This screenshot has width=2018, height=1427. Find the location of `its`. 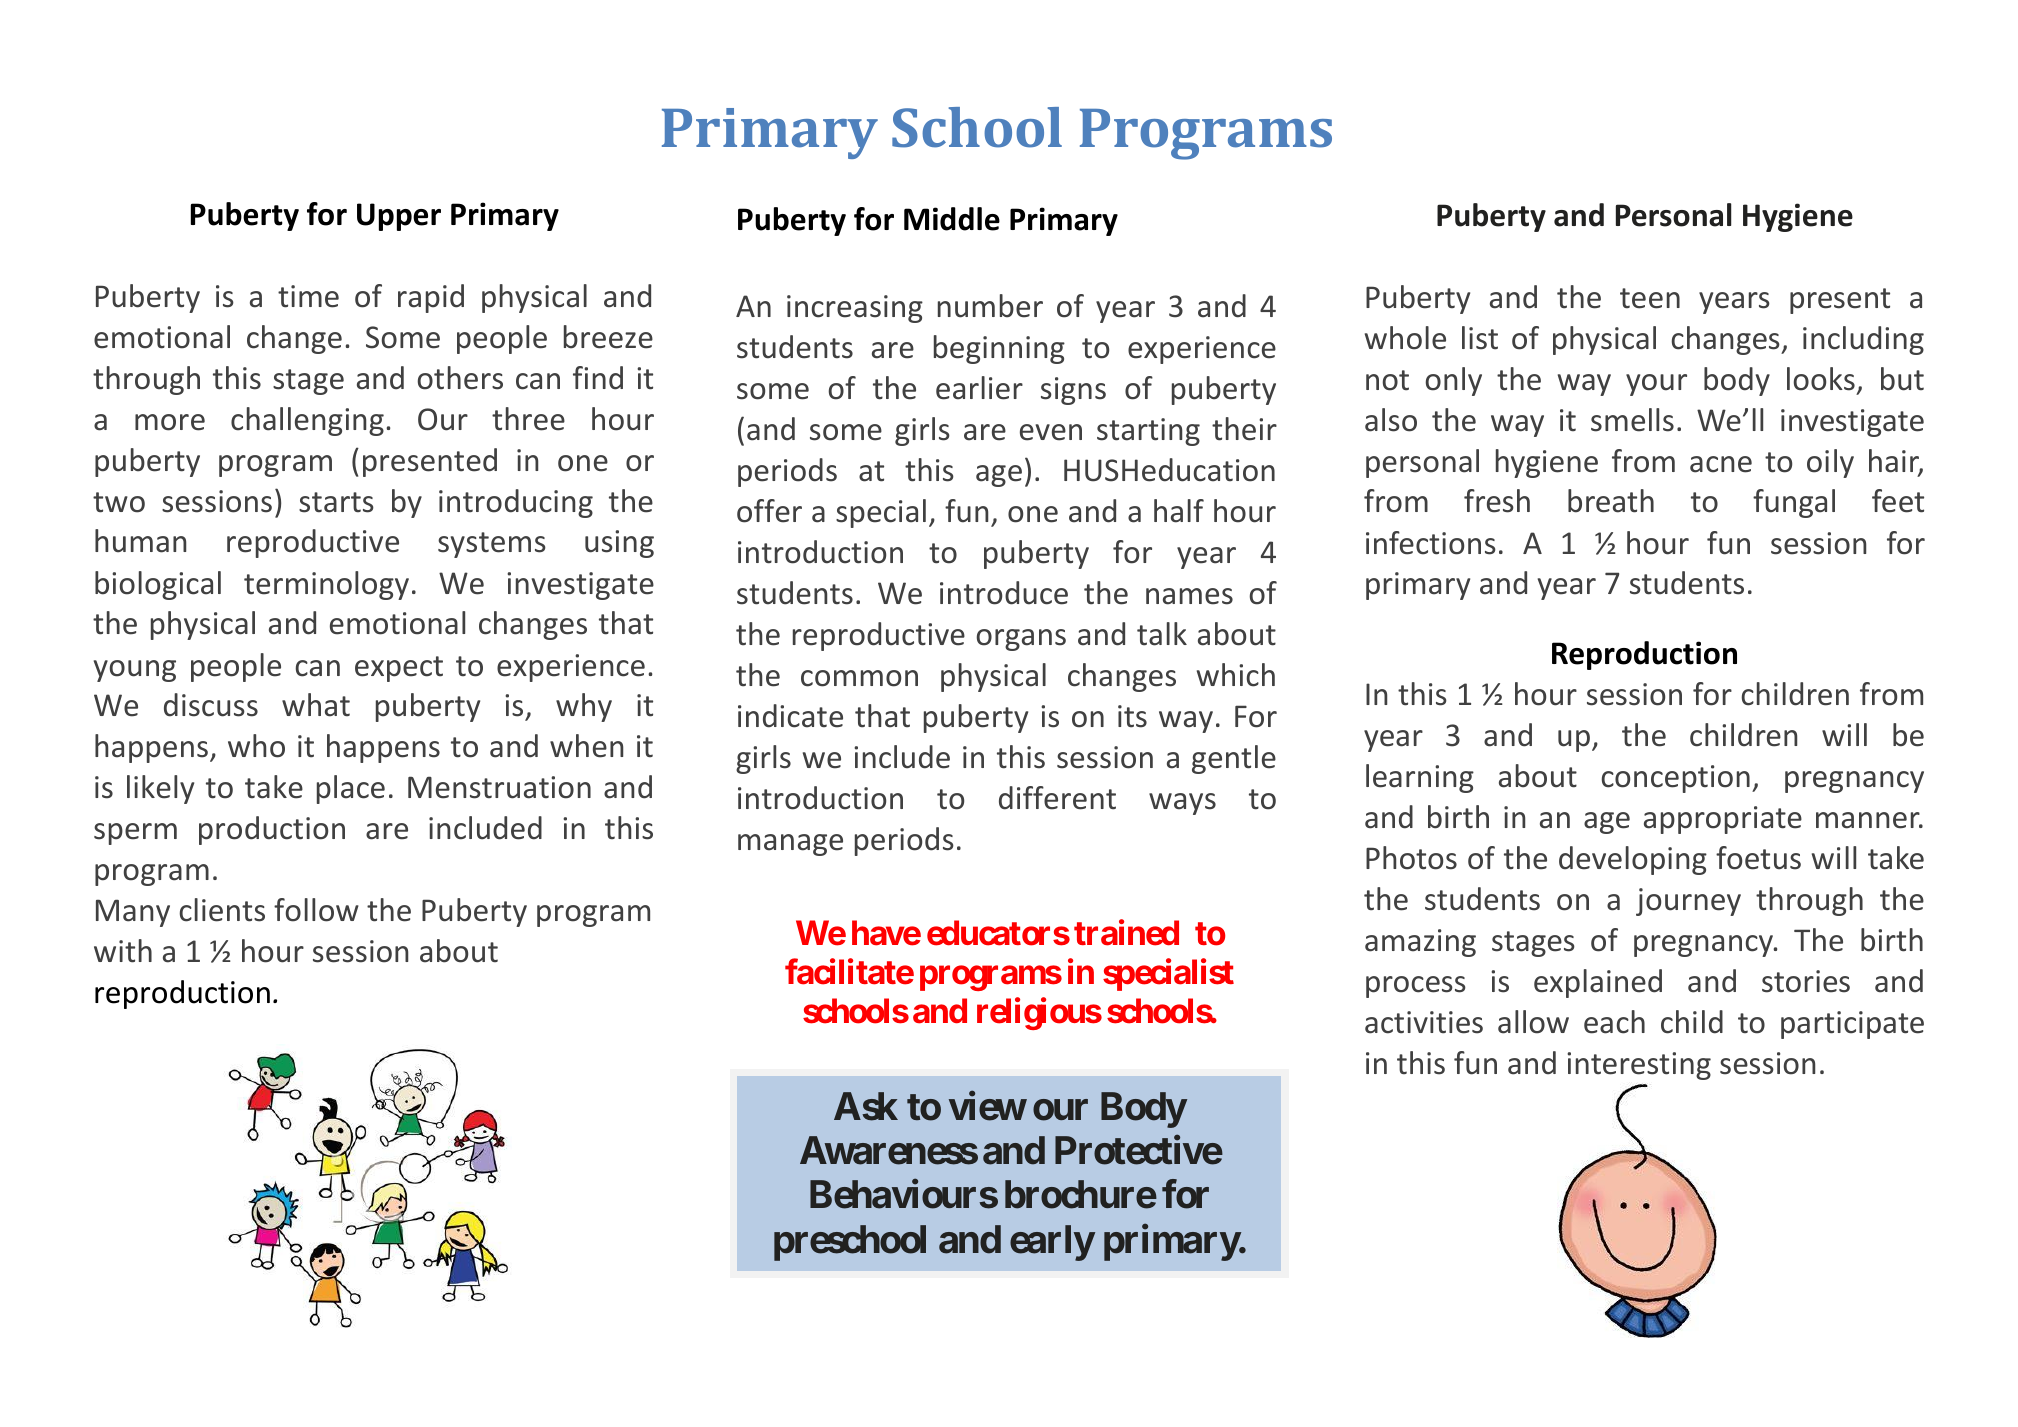

its is located at coordinates (1132, 716).
